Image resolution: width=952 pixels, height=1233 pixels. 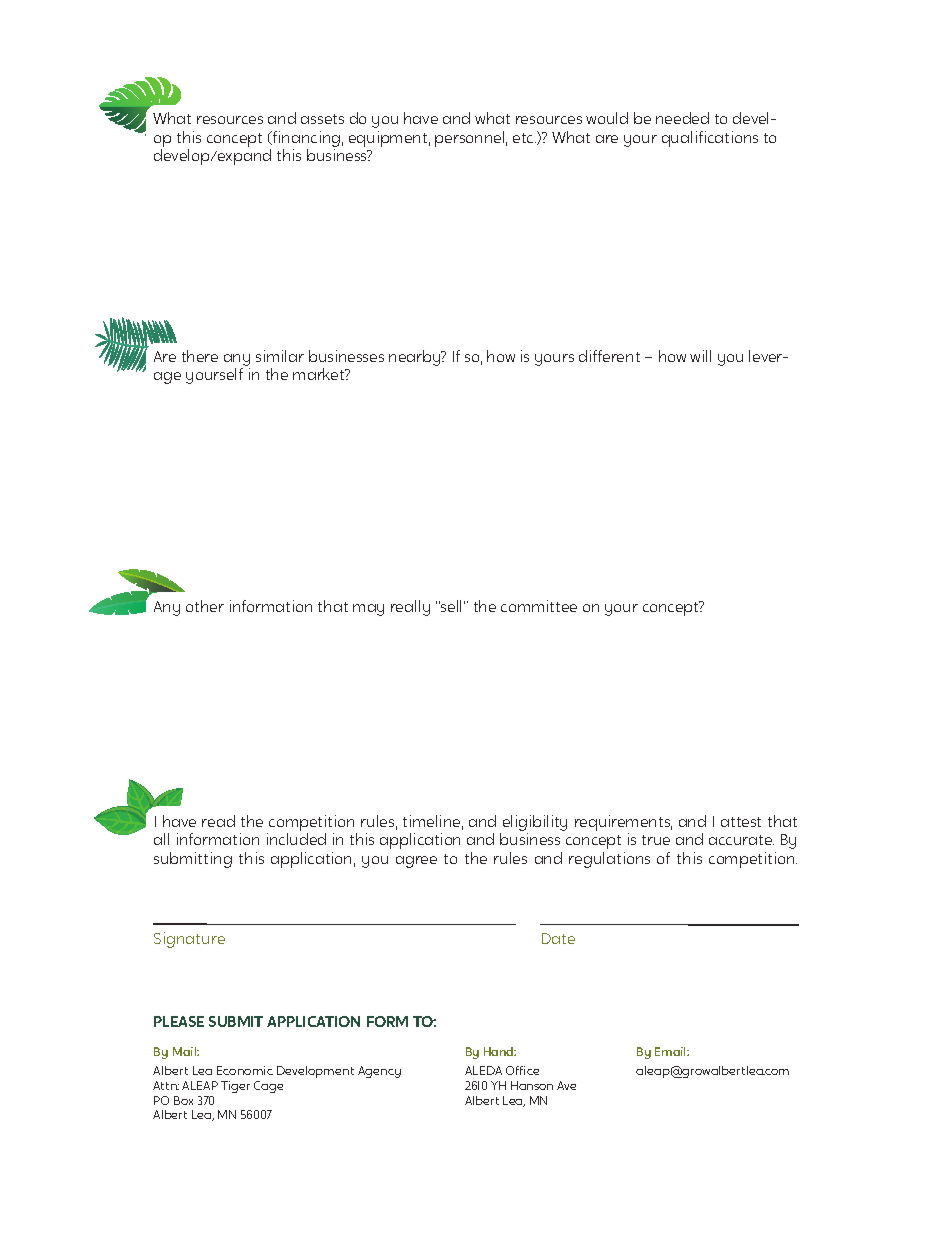 I want to click on etc, so click(x=524, y=138).
